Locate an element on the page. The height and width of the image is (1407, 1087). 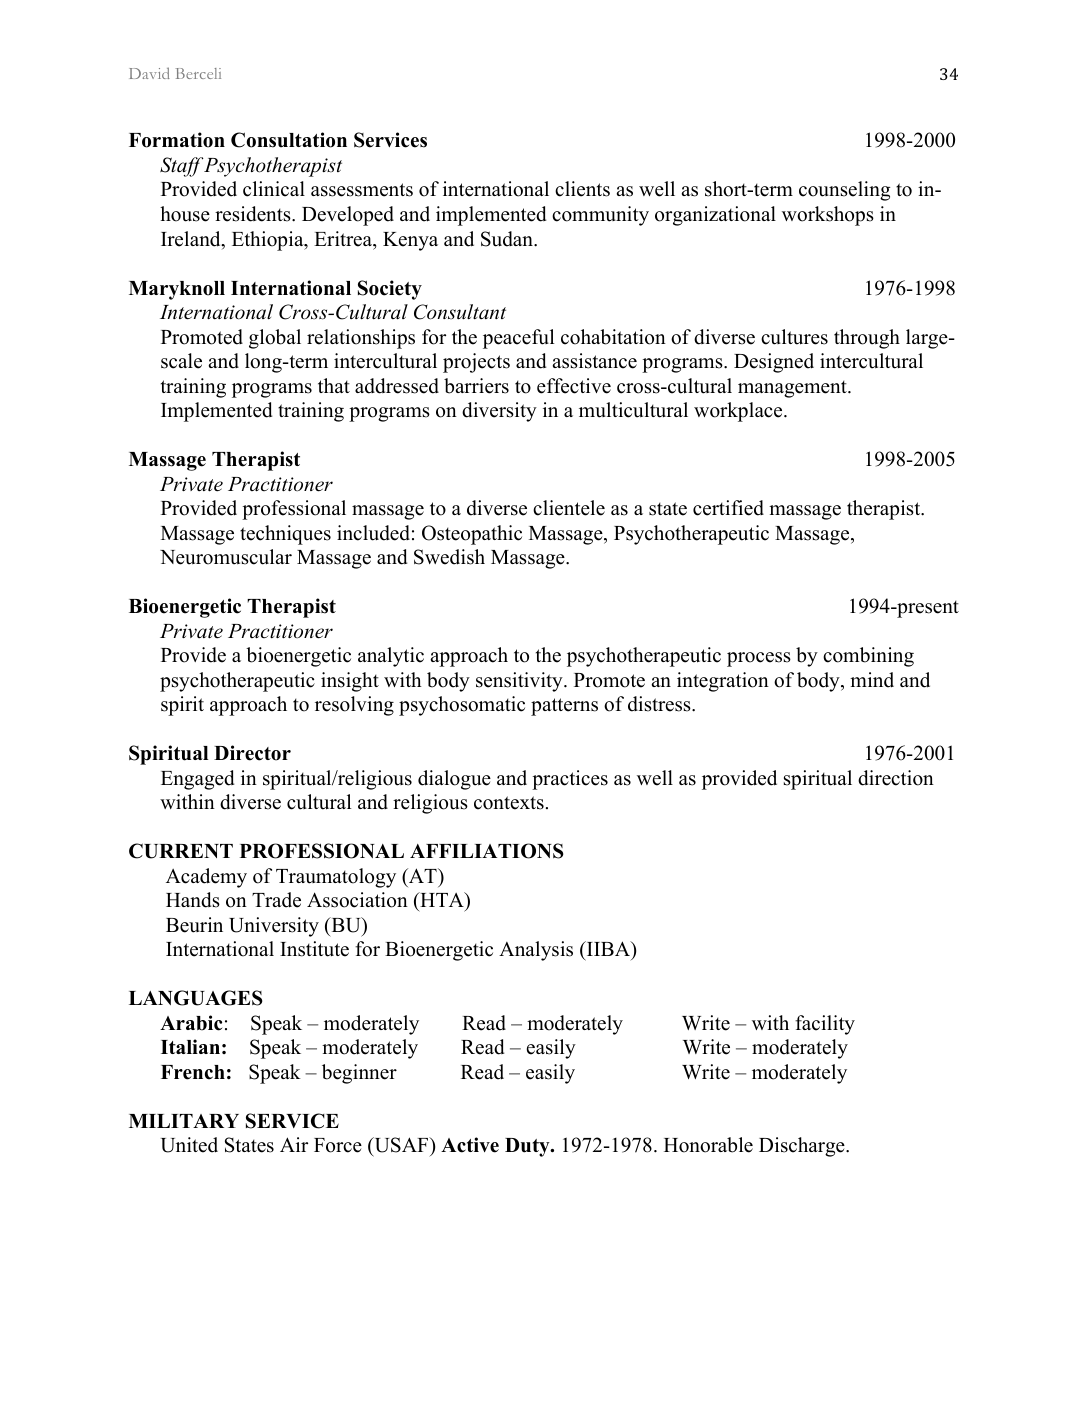
Duty is located at coordinates (528, 1147).
